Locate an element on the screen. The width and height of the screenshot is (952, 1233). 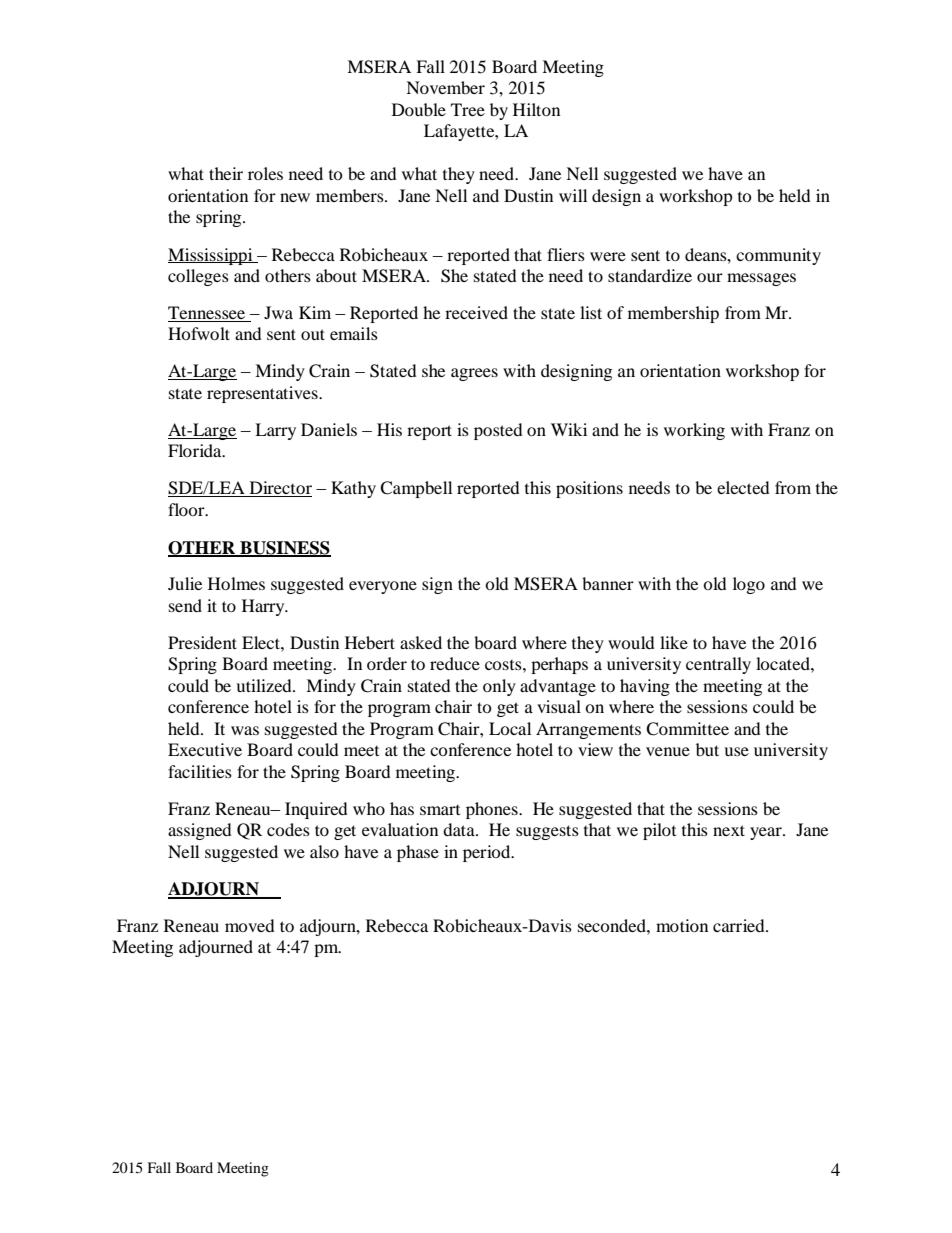
Director is located at coordinates (279, 489).
